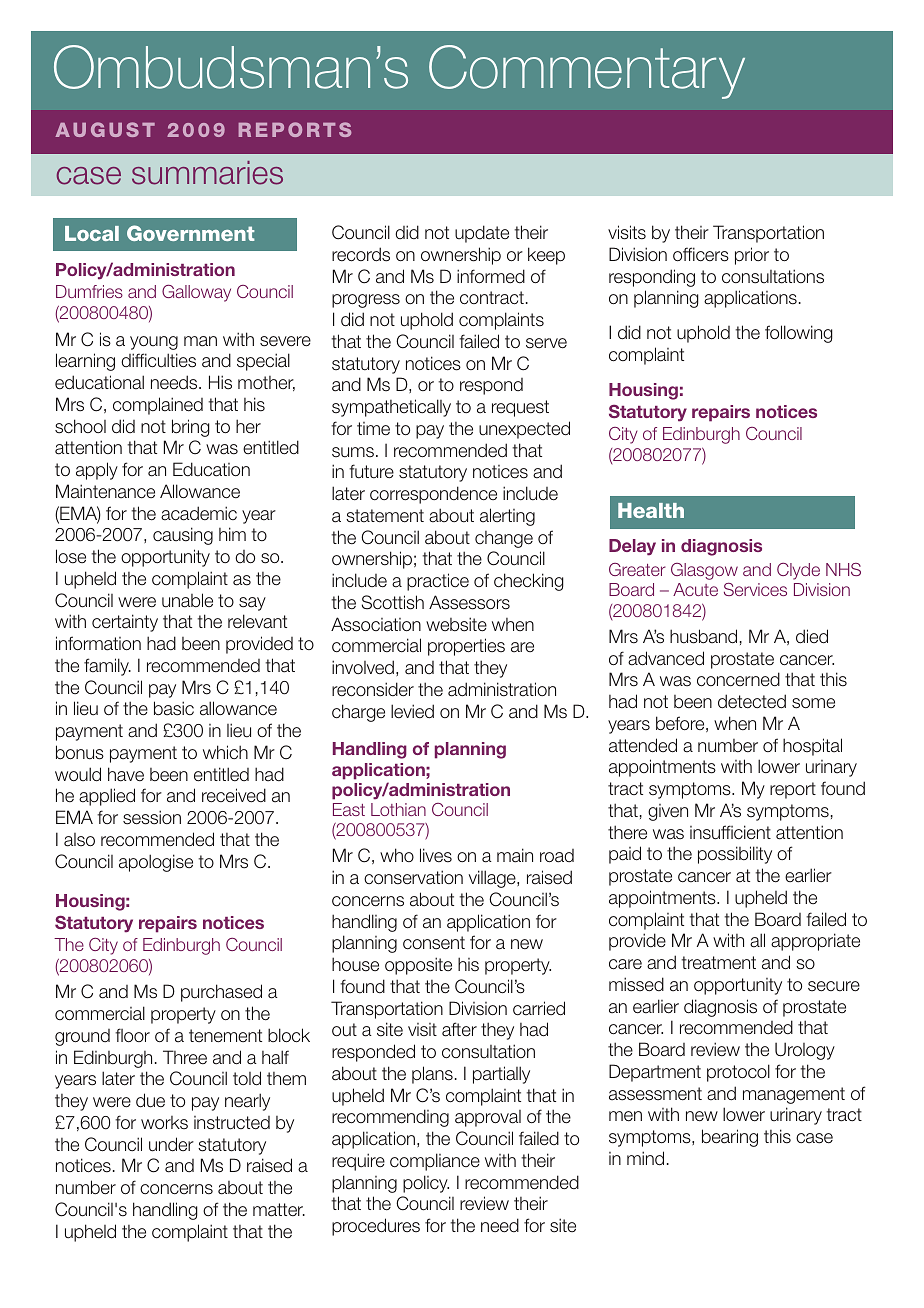 Image resolution: width=924 pixels, height=1308 pixels. Describe the element at coordinates (466, 647) in the page. I see `properties` at that location.
